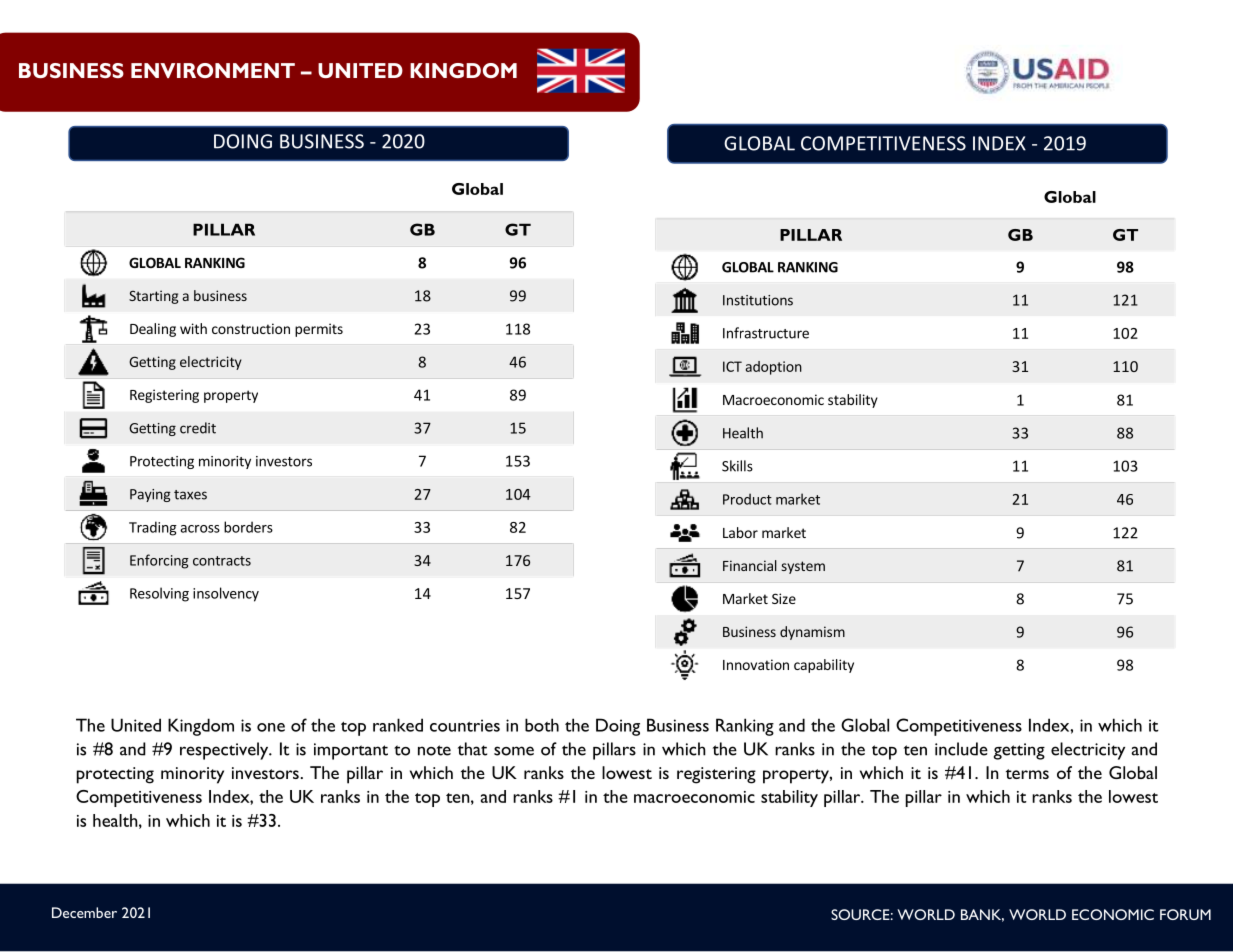  What do you see at coordinates (784, 598) in the screenshot?
I see `Size` at bounding box center [784, 598].
